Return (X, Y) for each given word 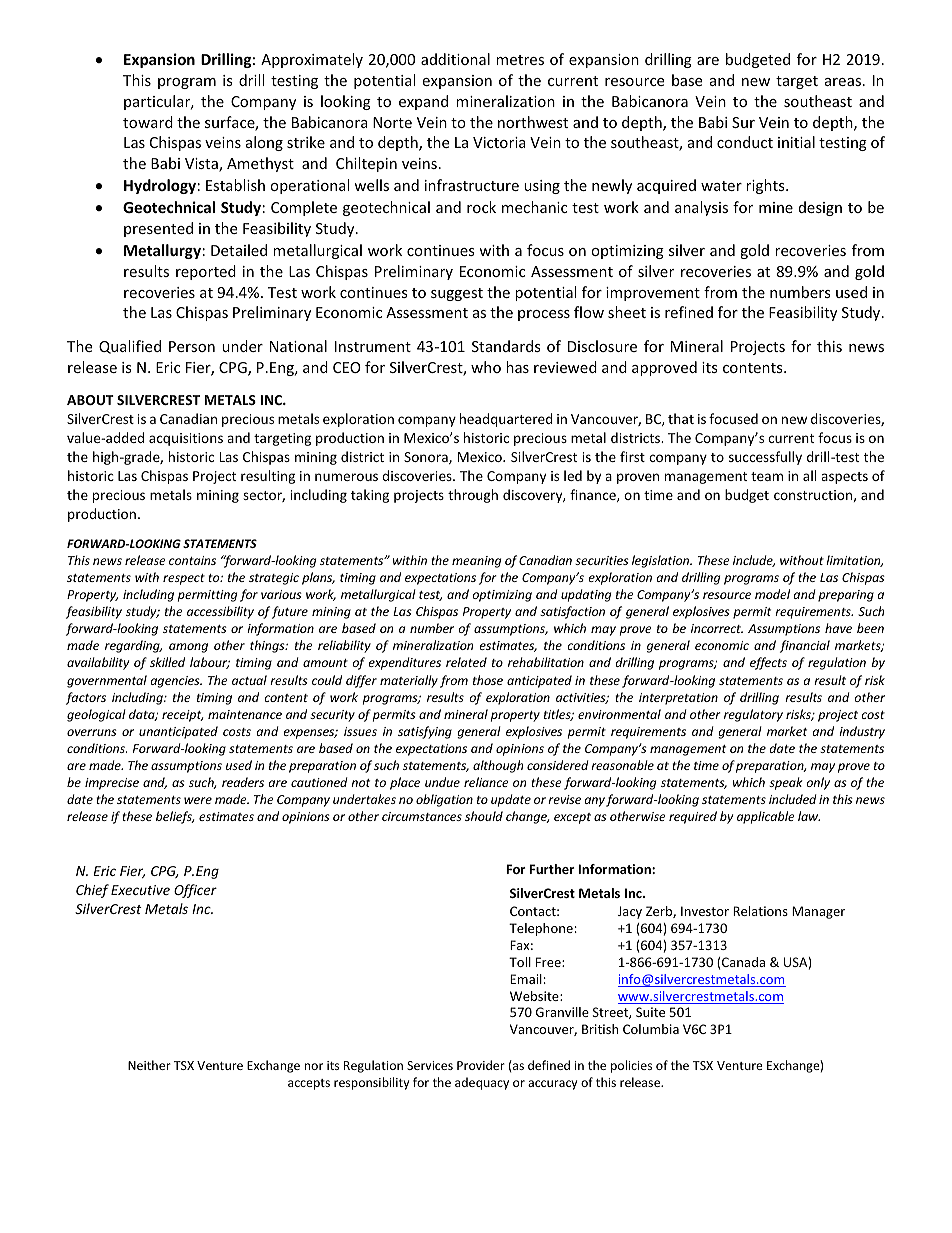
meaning (476, 562)
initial (796, 142)
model (772, 594)
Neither (149, 1065)
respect (184, 579)
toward (148, 122)
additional (455, 59)
